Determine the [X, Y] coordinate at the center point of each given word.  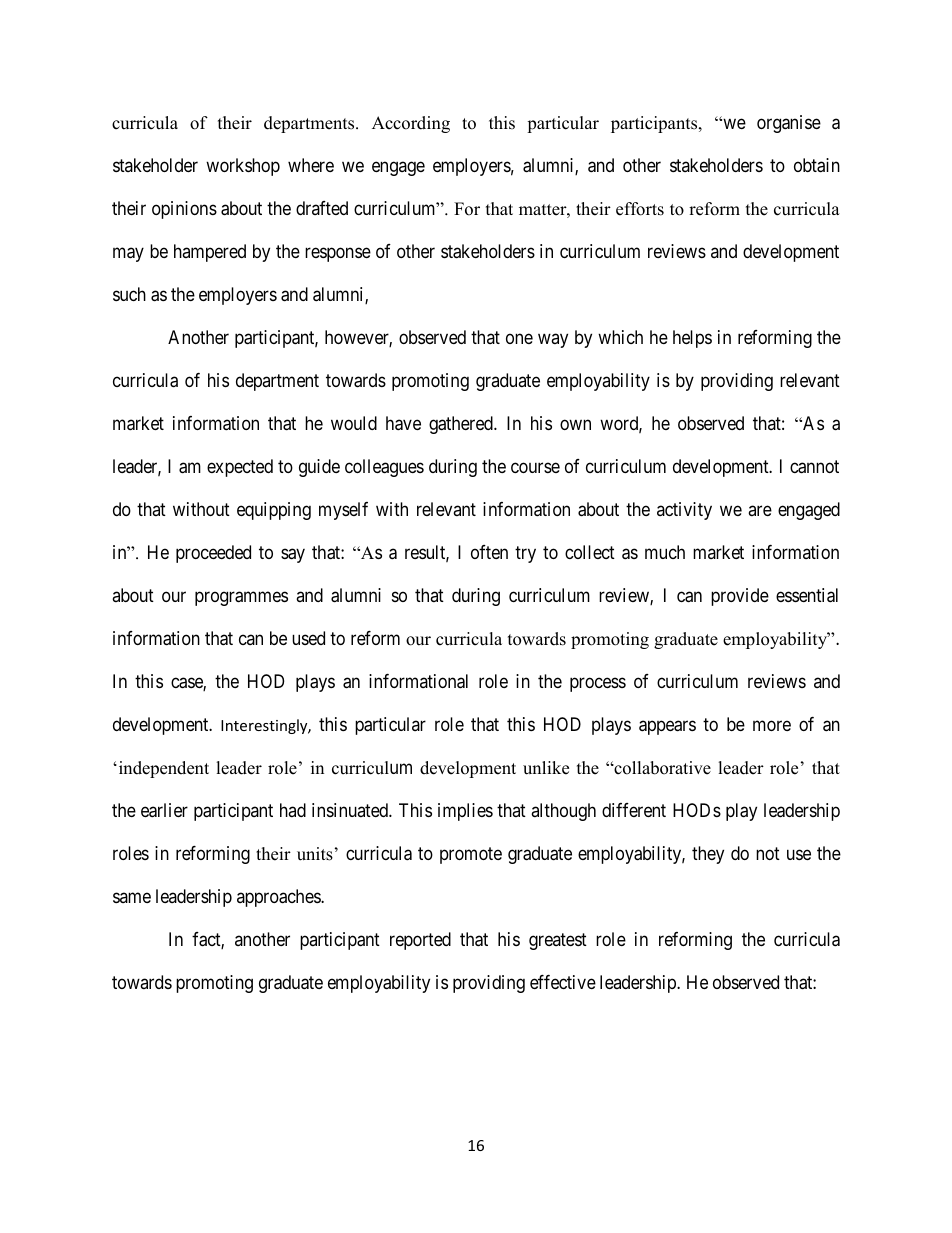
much [665, 552]
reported [420, 941]
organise [789, 124]
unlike [546, 768]
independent [162, 769]
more [772, 725]
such [129, 294]
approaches [279, 898]
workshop [243, 167]
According [411, 124]
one [519, 338]
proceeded [213, 554]
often [489, 552]
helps [692, 339]
